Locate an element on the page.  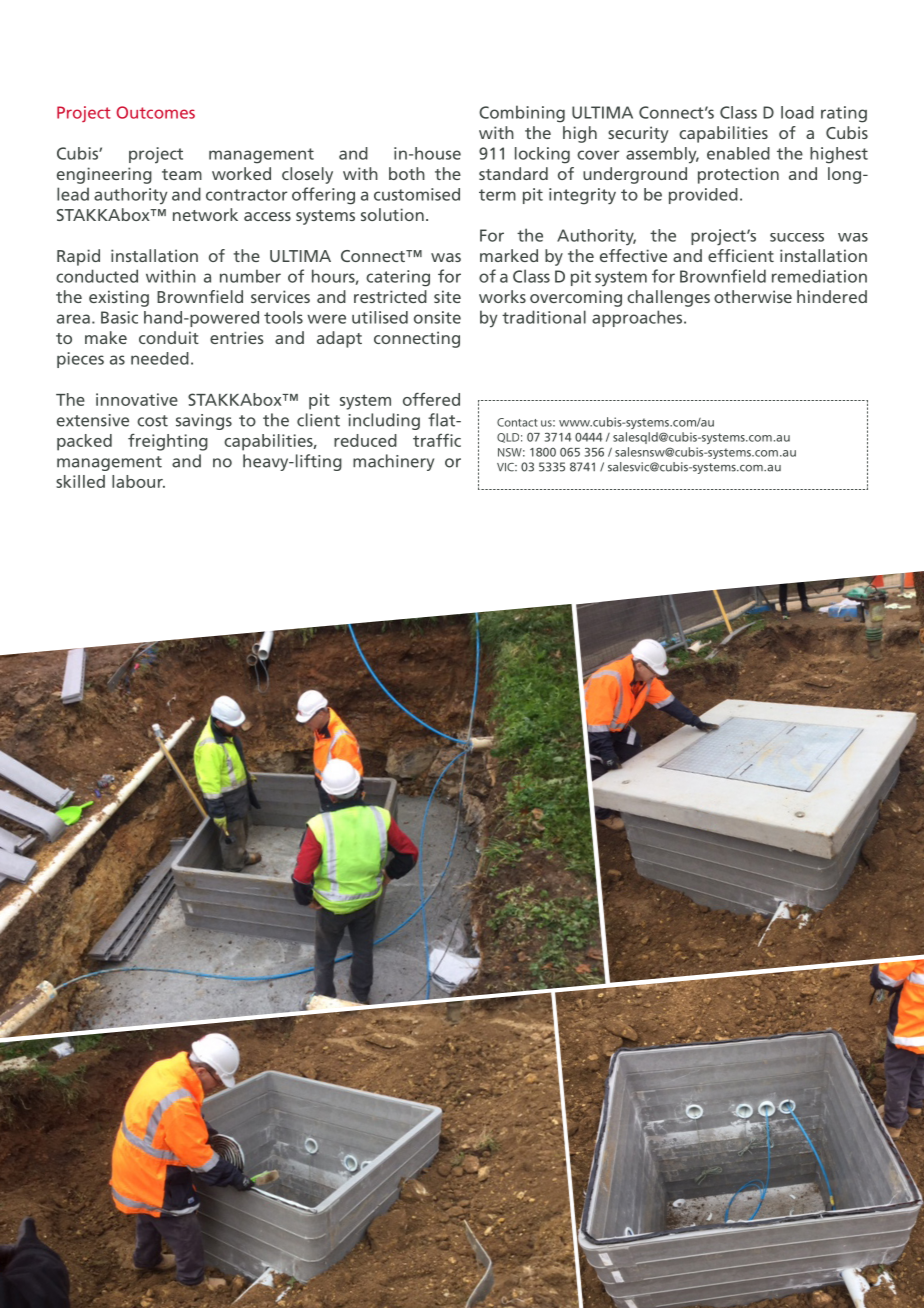
network is located at coordinates (205, 214).
